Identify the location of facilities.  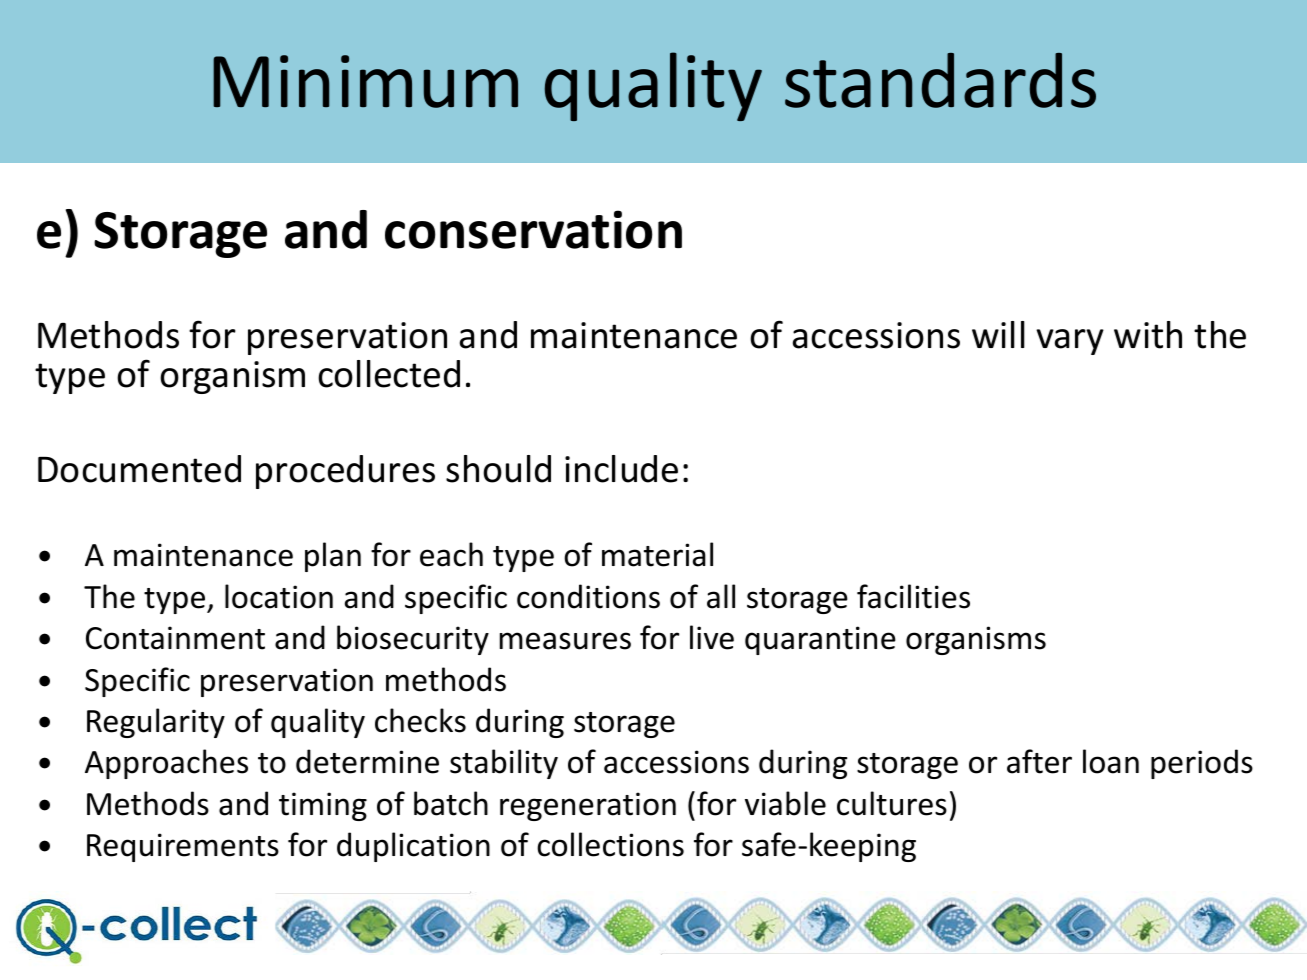
(913, 596).
